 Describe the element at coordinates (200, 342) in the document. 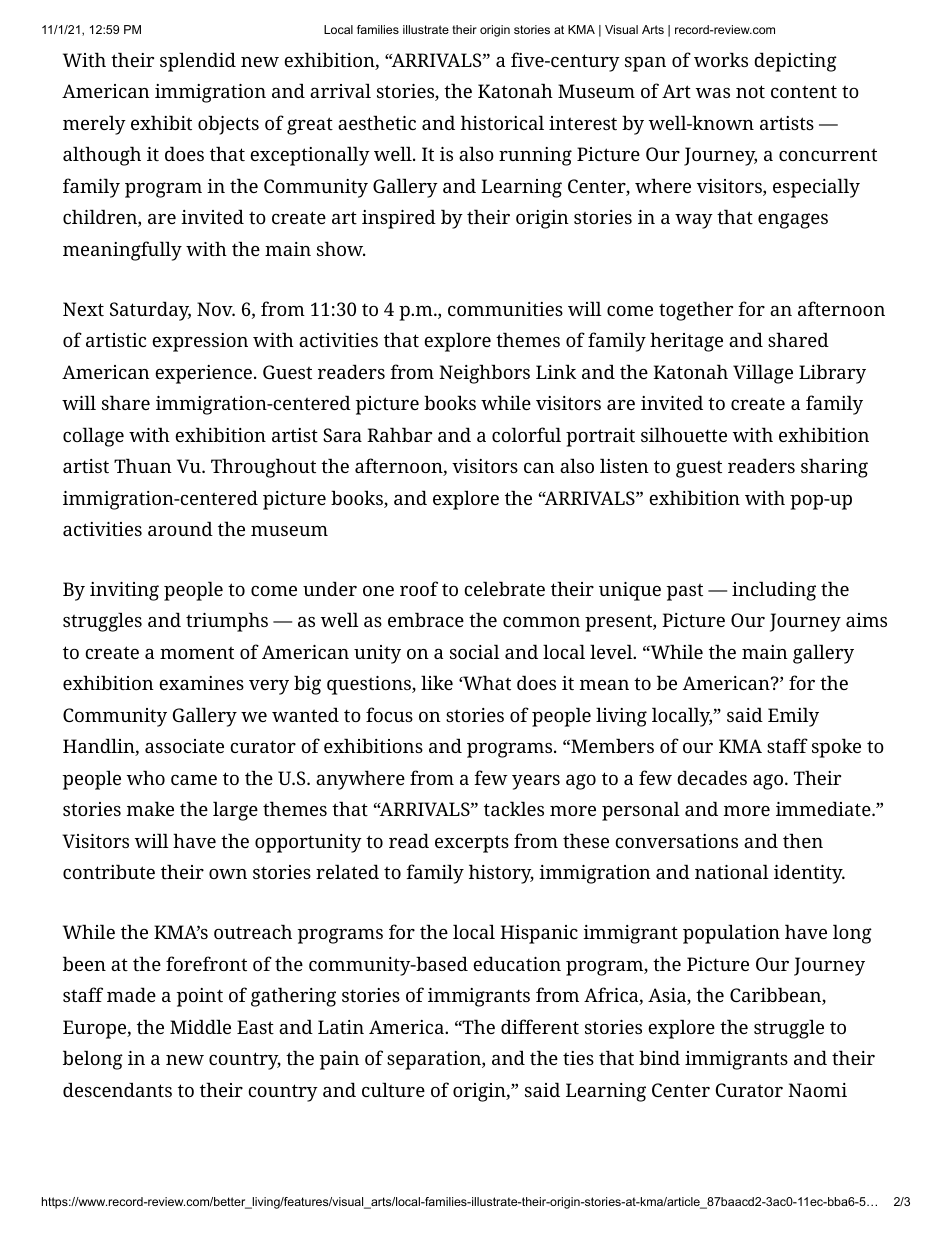

I see `expression` at that location.
